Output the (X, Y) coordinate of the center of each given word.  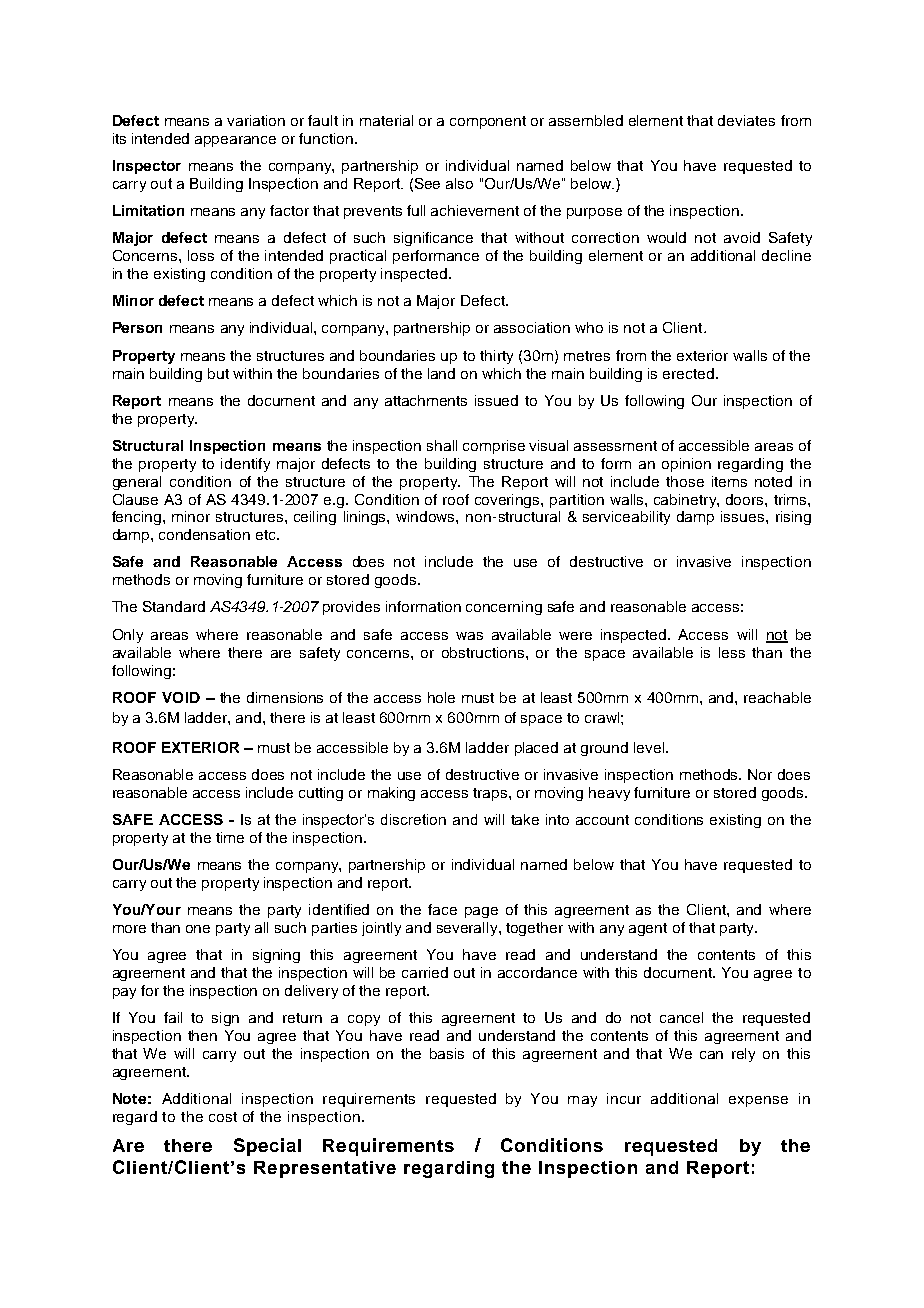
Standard (174, 606)
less (732, 652)
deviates (746, 120)
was (469, 636)
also (459, 183)
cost (223, 1117)
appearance (235, 141)
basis (447, 1053)
